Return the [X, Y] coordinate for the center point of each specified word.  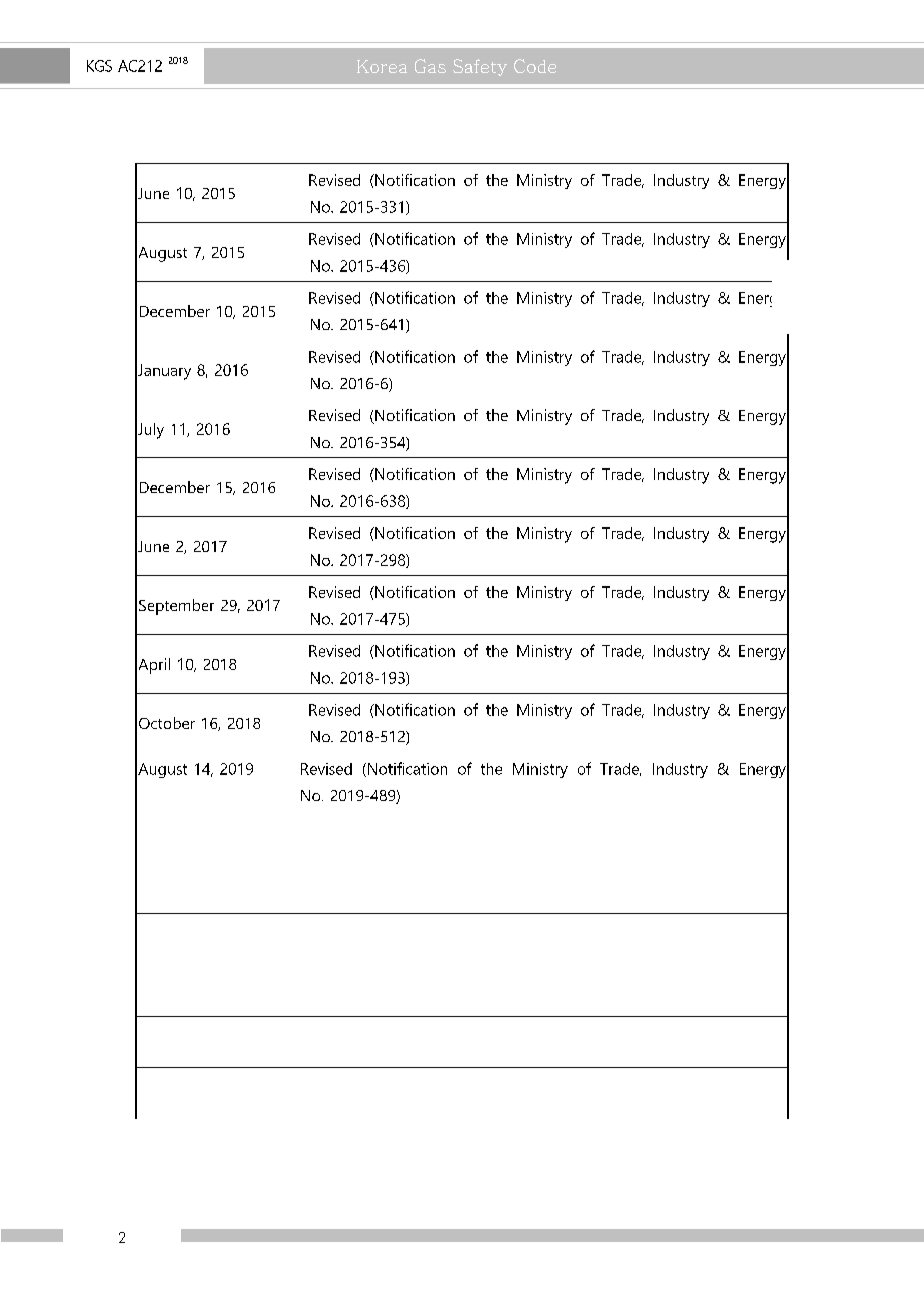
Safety [480, 67]
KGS [99, 66]
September [176, 607]
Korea [382, 66]
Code [535, 66]
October [167, 723]
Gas [430, 66]
